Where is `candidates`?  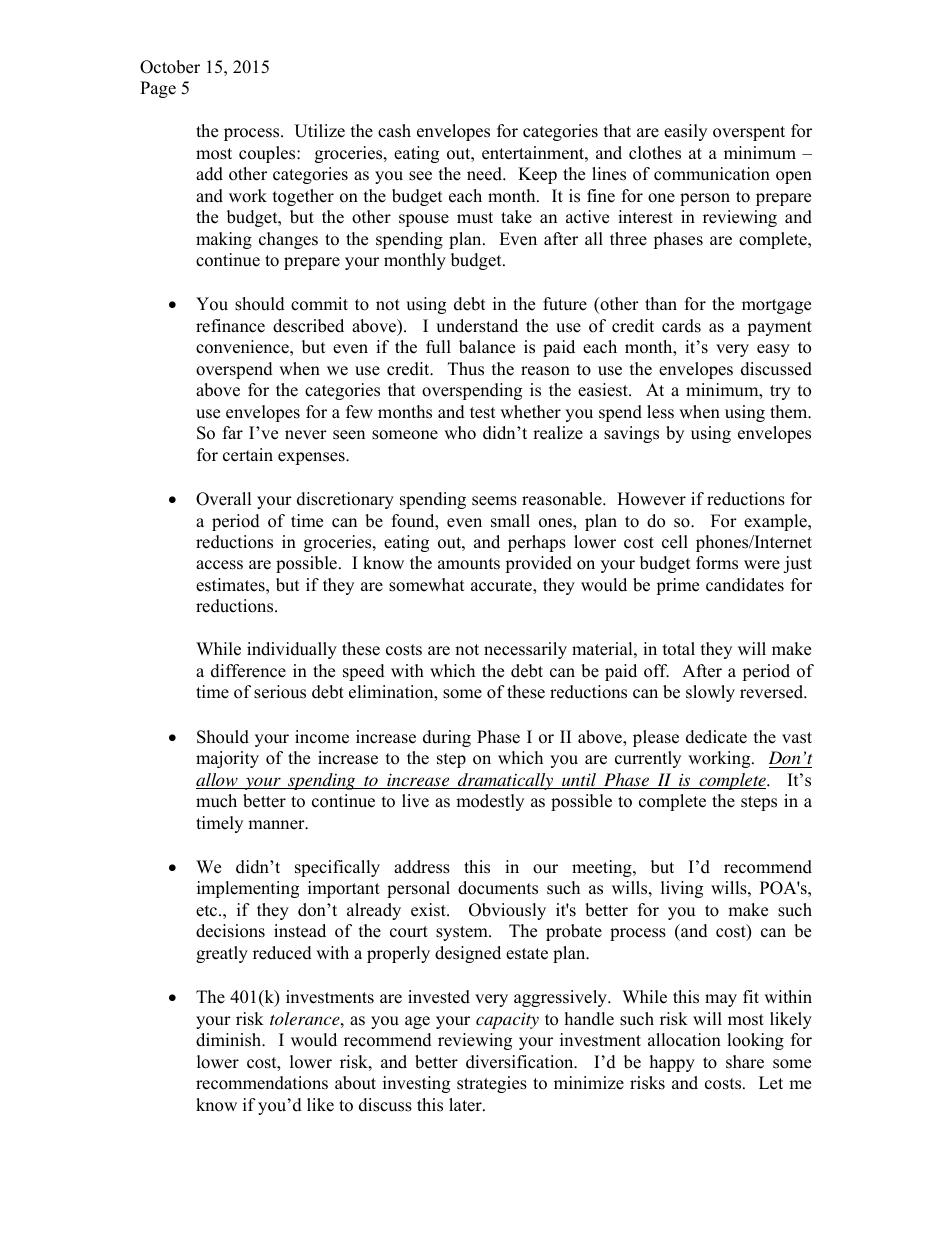 candidates is located at coordinates (745, 585).
